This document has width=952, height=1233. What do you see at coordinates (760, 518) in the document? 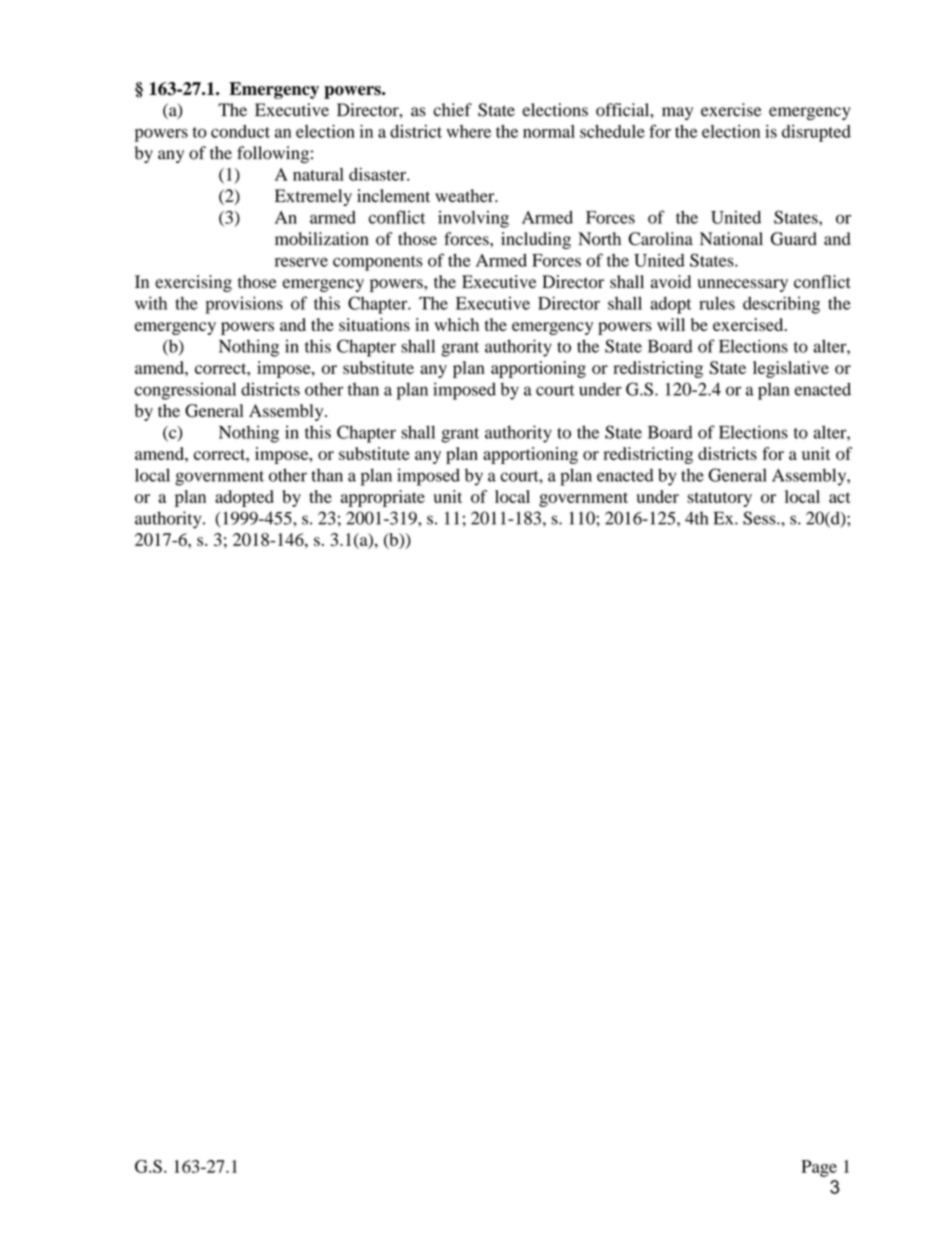
I see `Sess` at bounding box center [760, 518].
